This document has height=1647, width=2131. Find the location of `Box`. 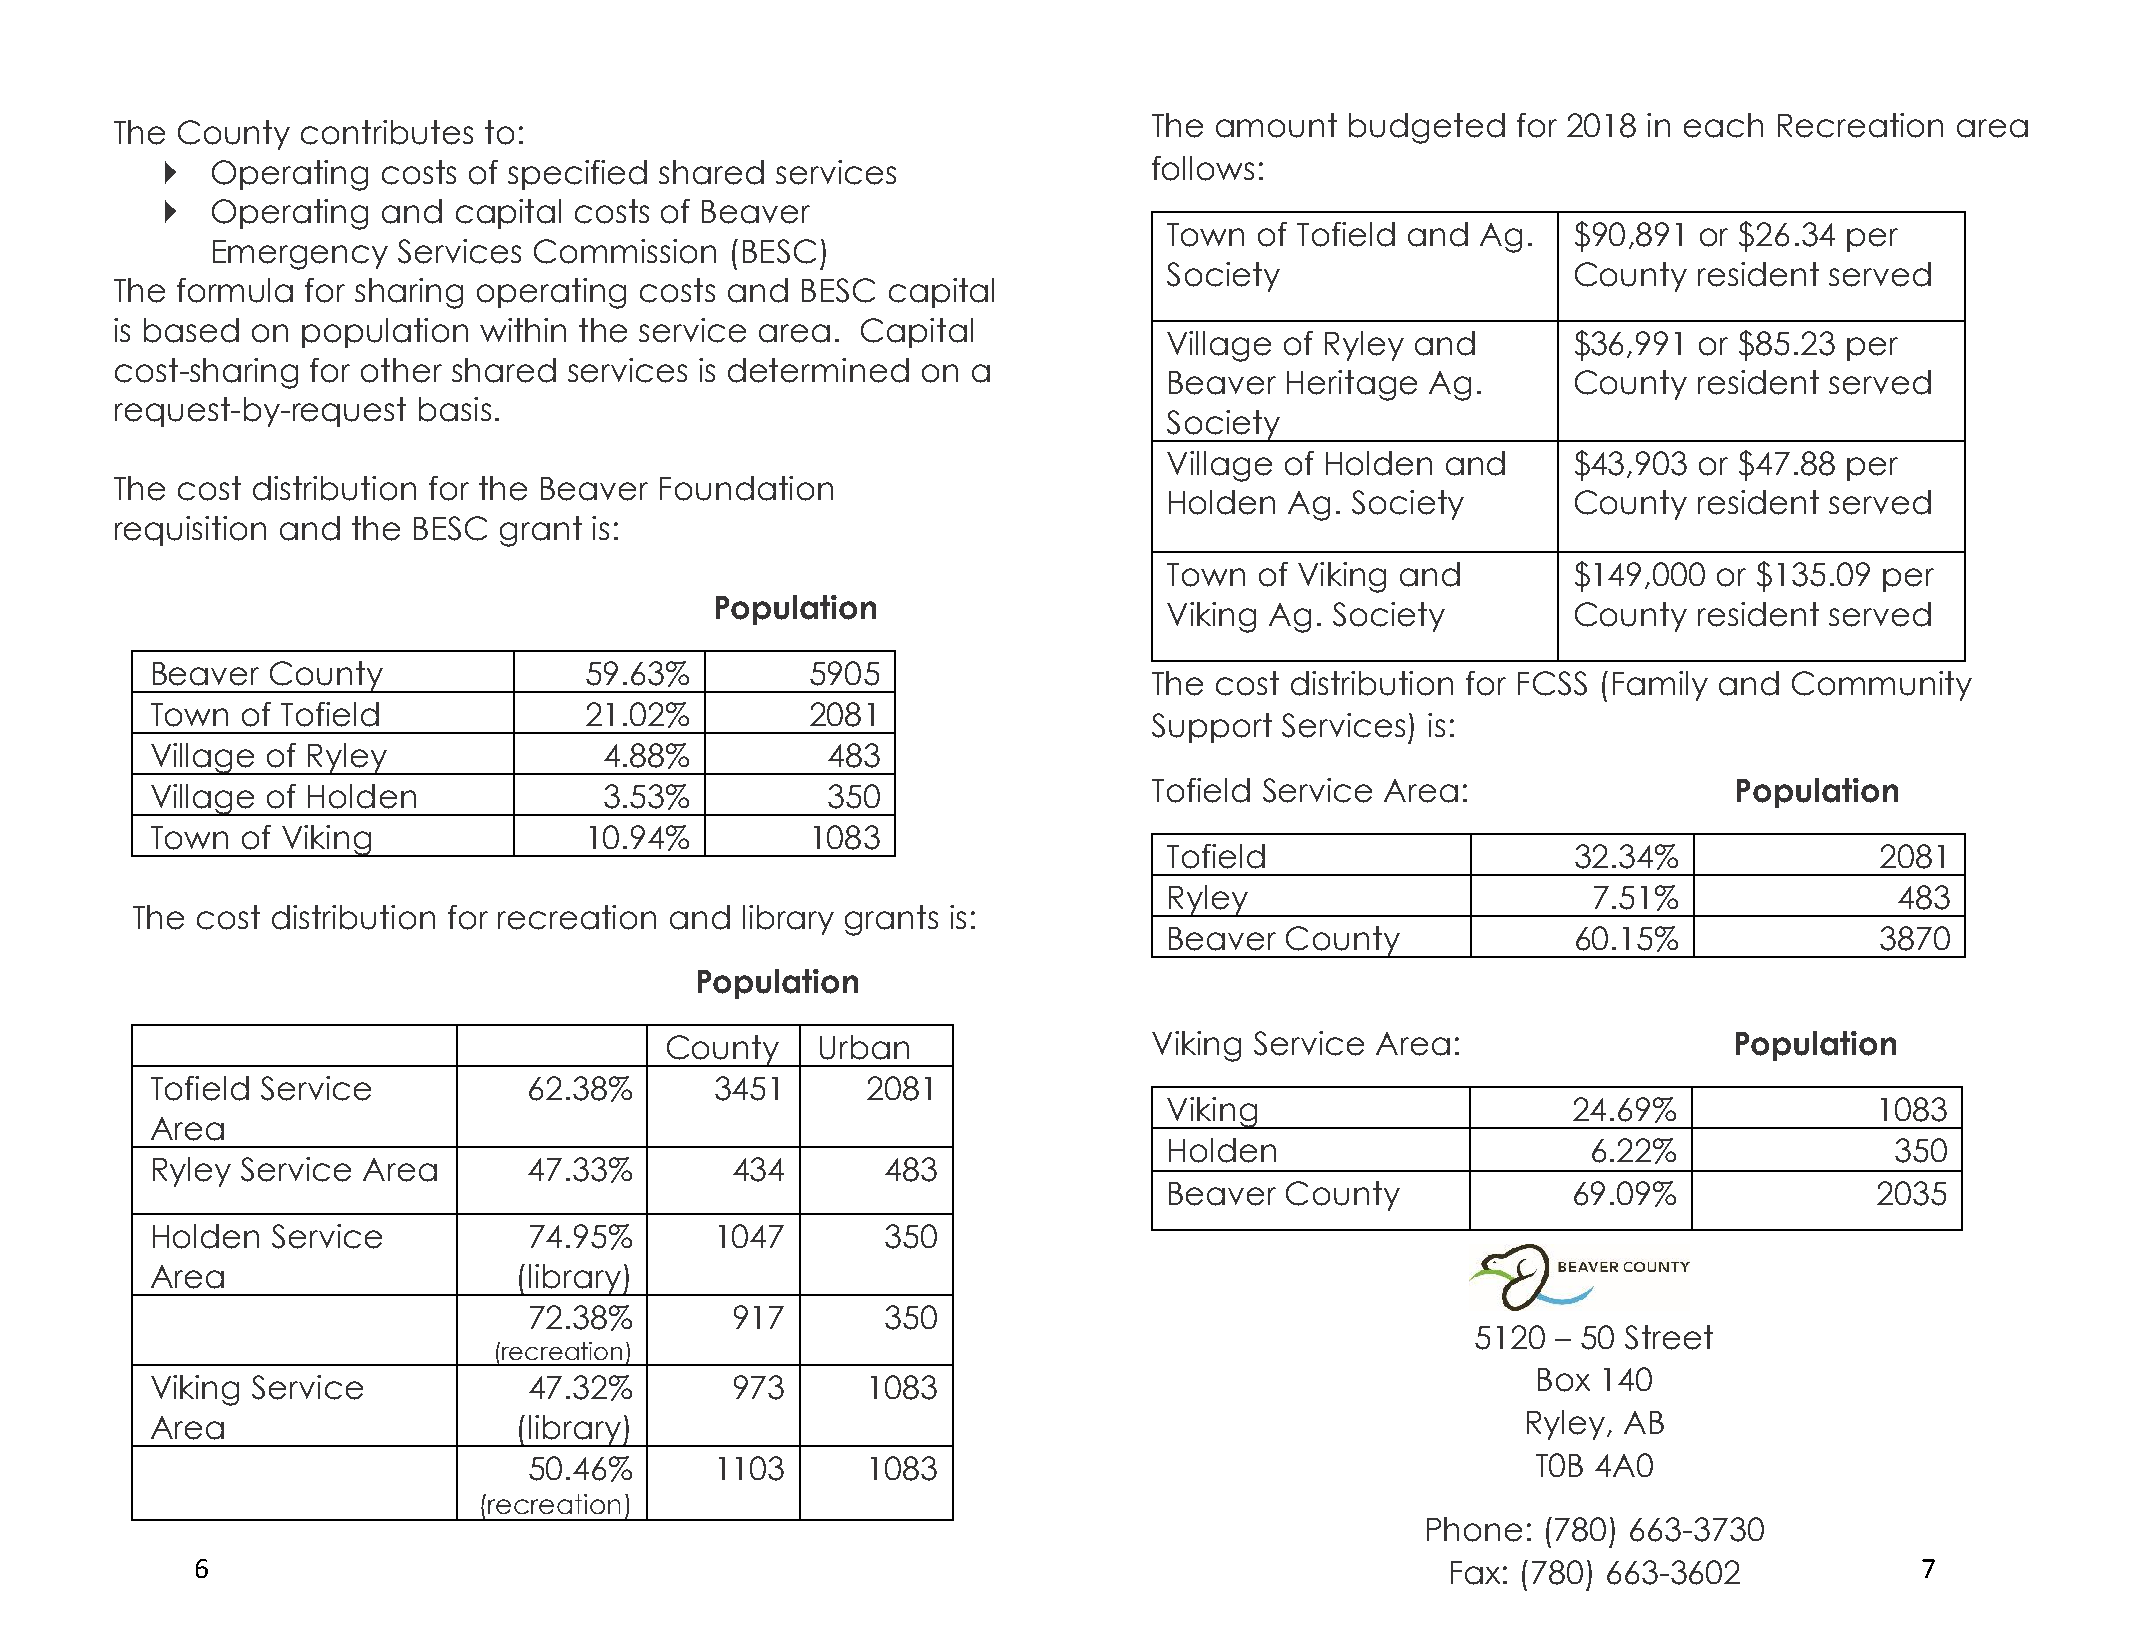

Box is located at coordinates (1564, 1380).
